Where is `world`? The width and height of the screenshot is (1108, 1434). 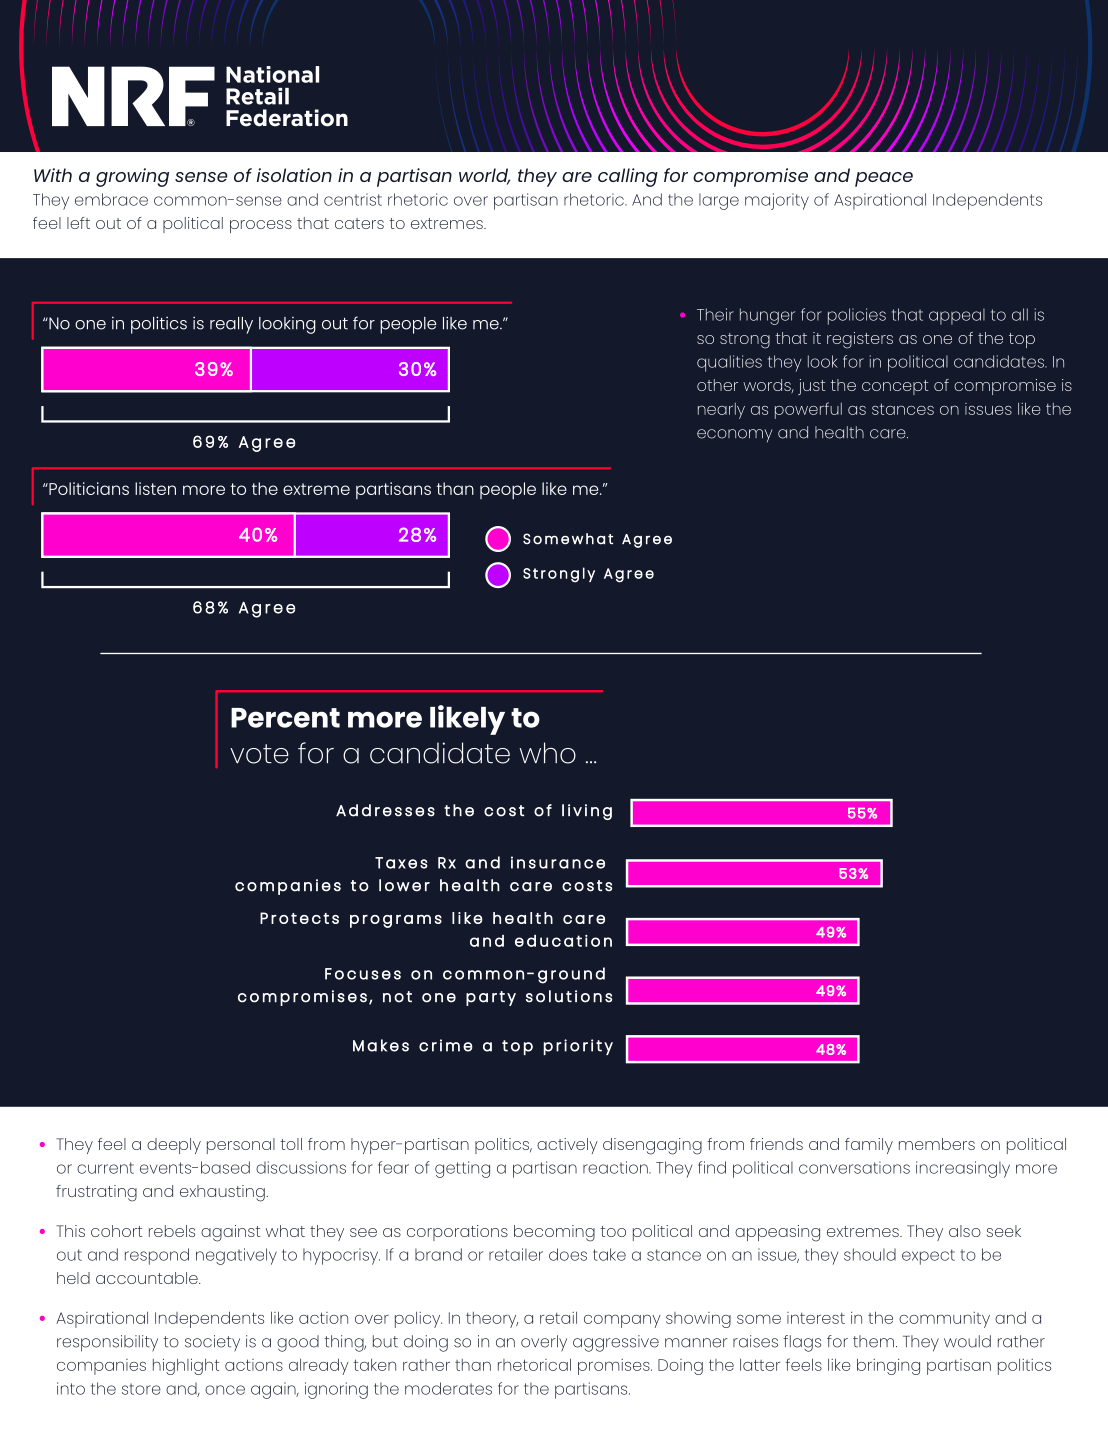
world is located at coordinates (484, 176).
